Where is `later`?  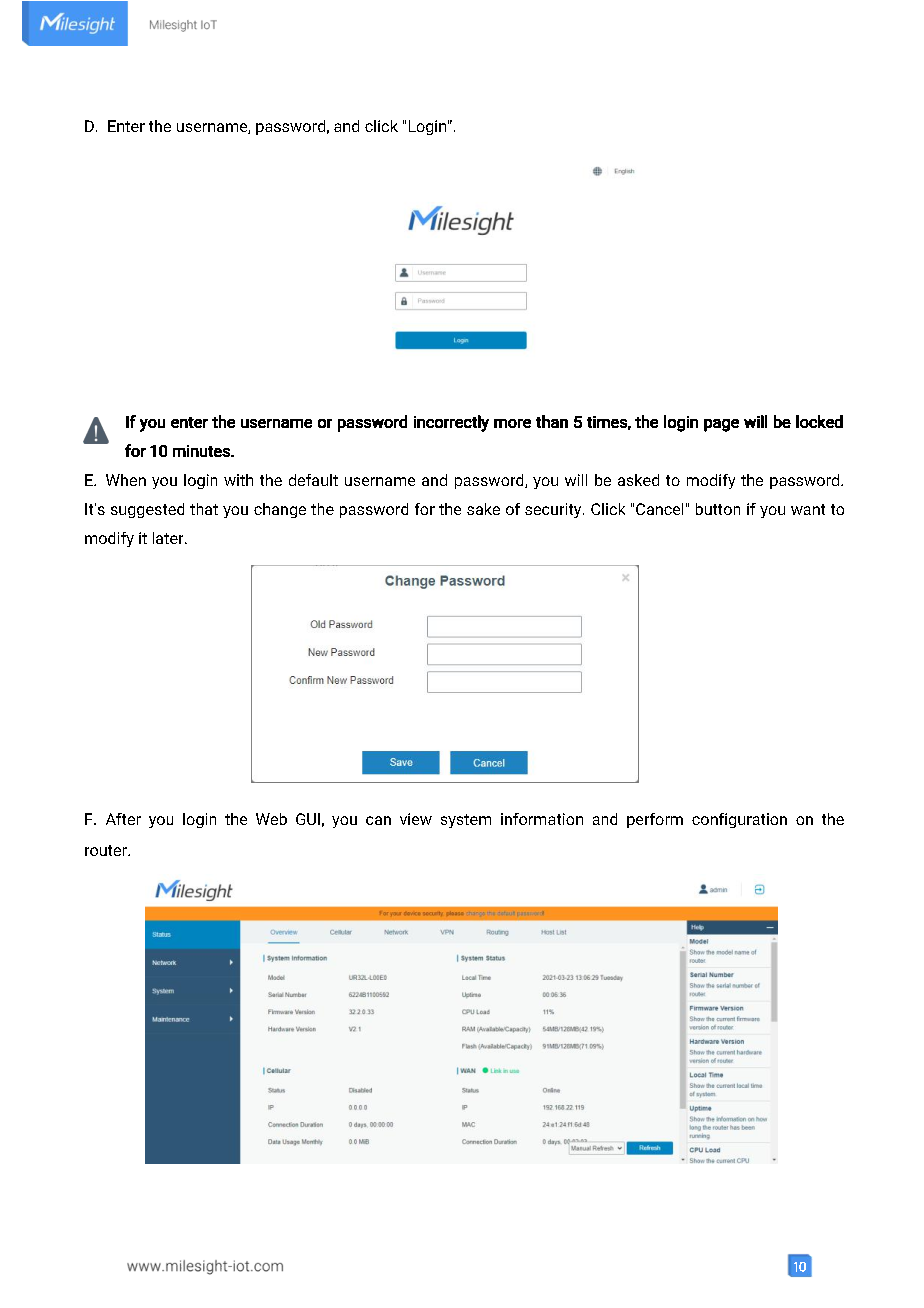 later is located at coordinates (169, 538).
